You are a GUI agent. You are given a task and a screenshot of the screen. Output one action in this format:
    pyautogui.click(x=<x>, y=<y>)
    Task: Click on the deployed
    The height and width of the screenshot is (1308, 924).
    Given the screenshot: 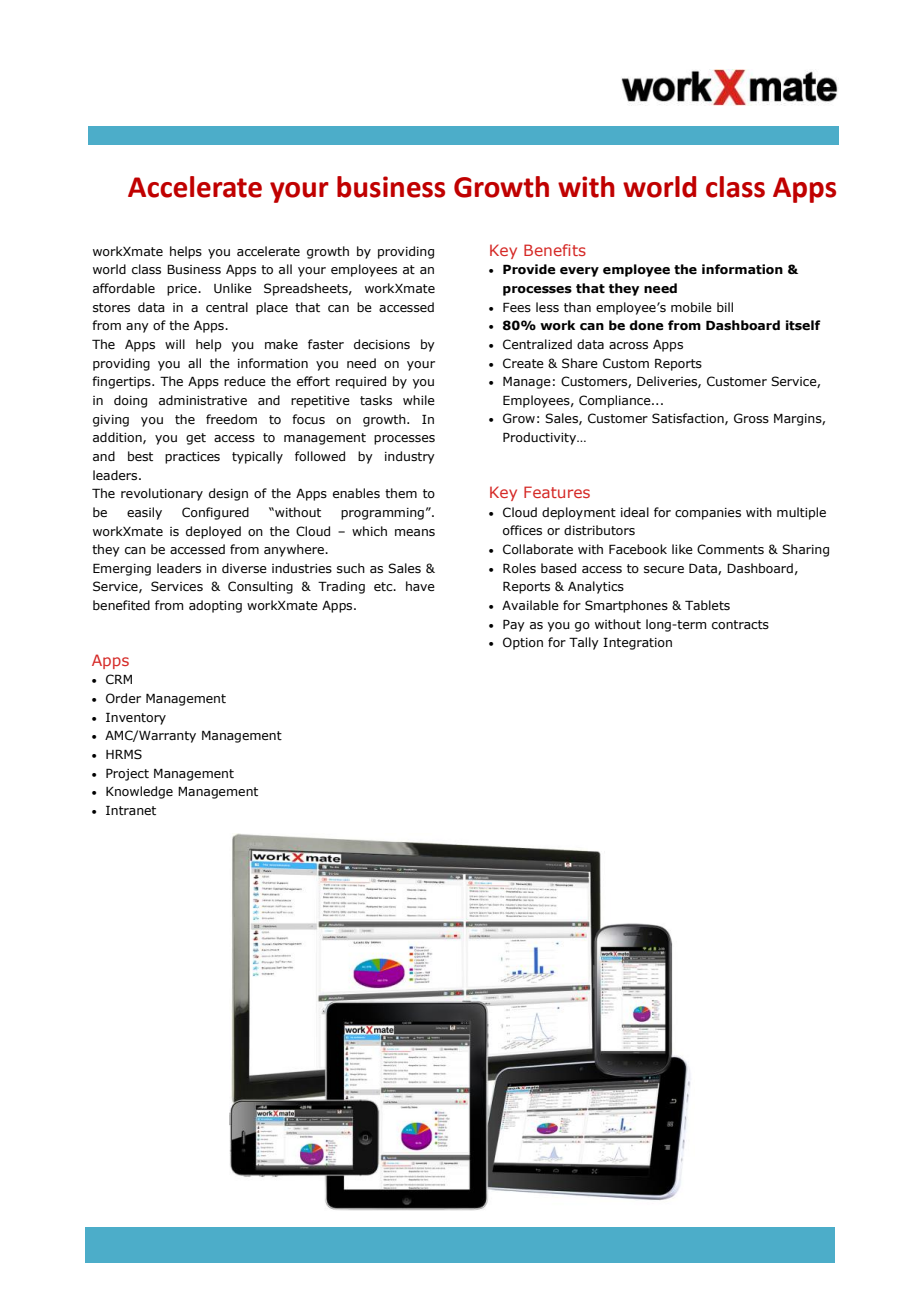 What is the action you would take?
    pyautogui.click(x=213, y=532)
